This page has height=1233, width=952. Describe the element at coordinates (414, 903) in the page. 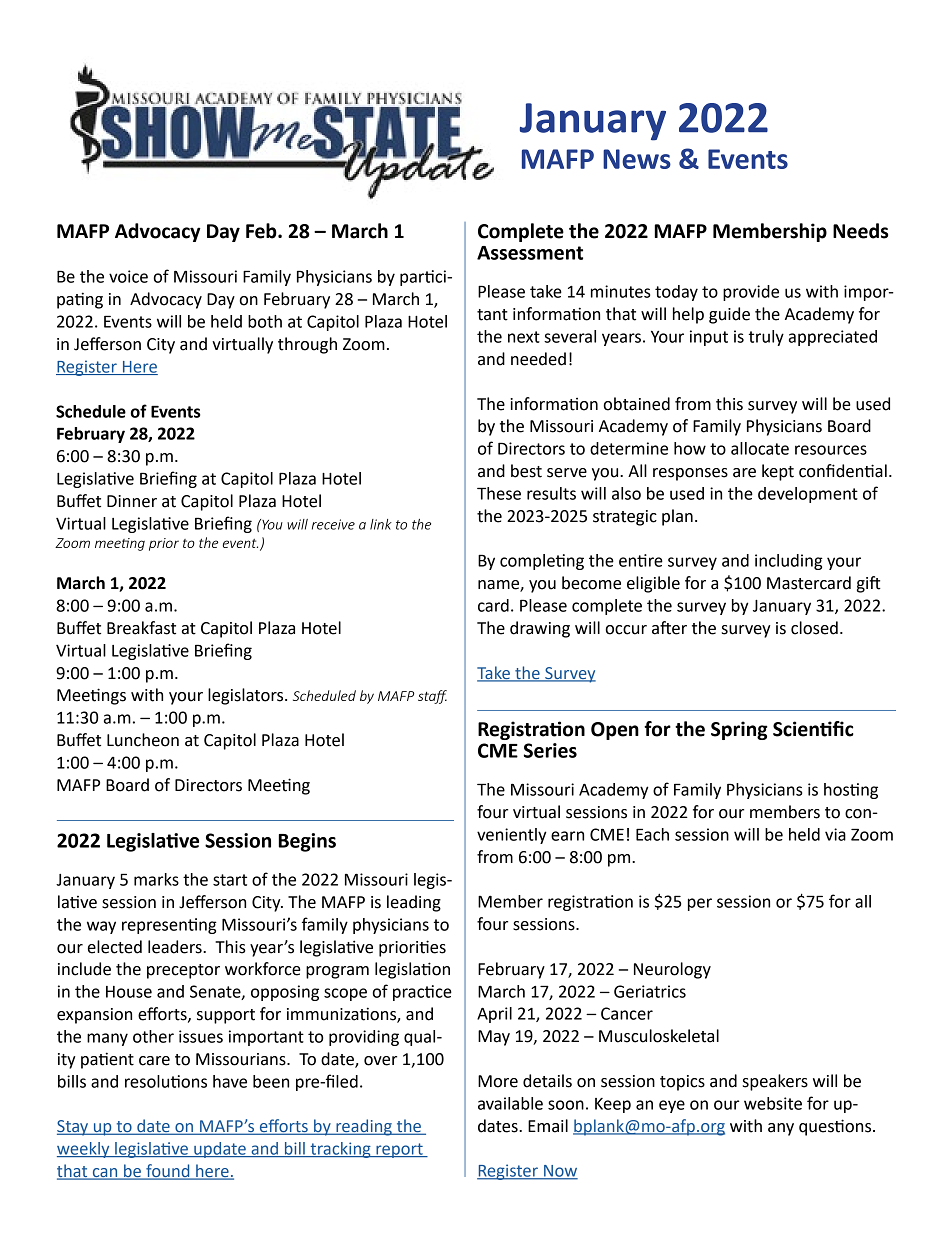

I see `leading` at that location.
